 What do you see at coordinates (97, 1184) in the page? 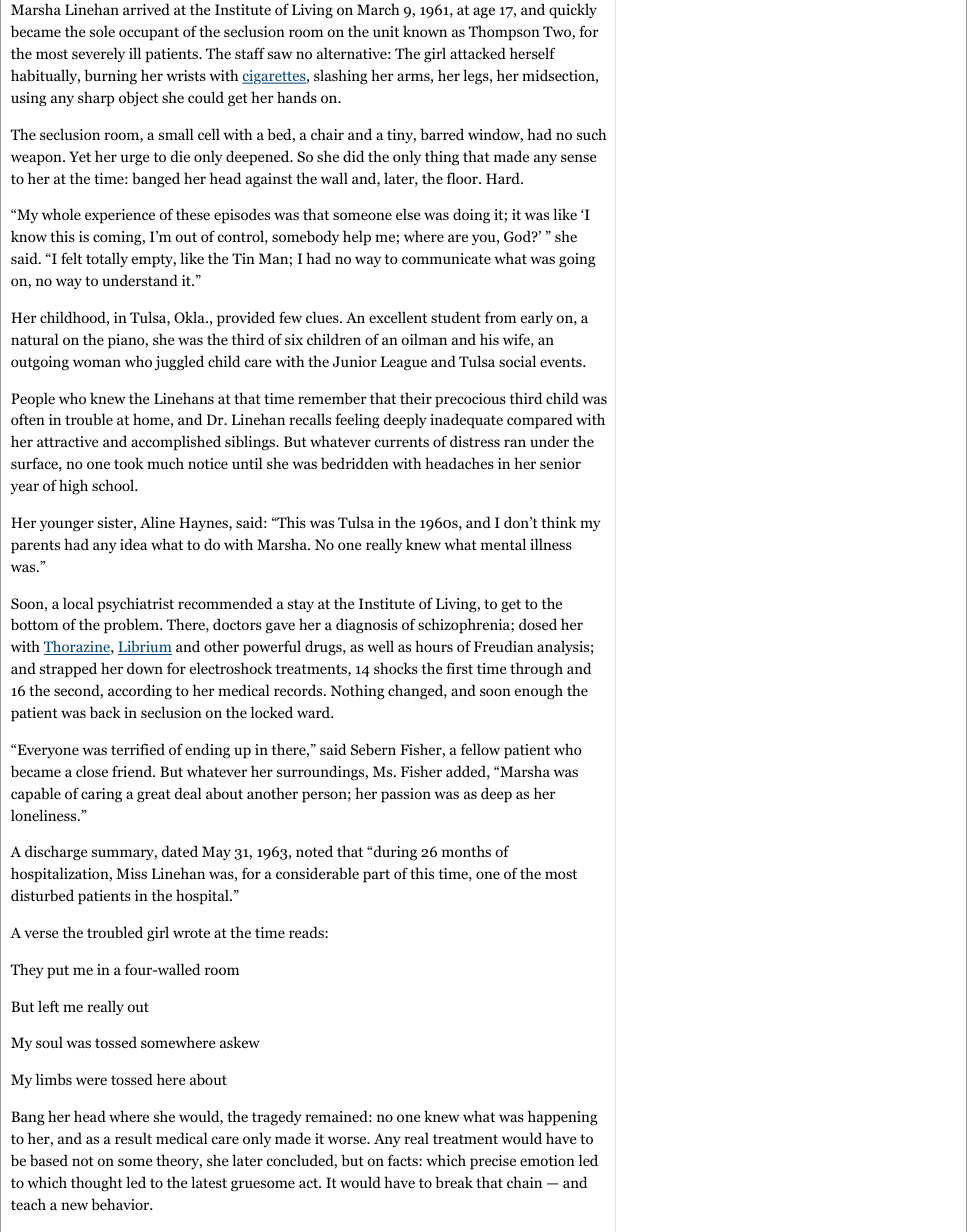
I see `thought` at bounding box center [97, 1184].
